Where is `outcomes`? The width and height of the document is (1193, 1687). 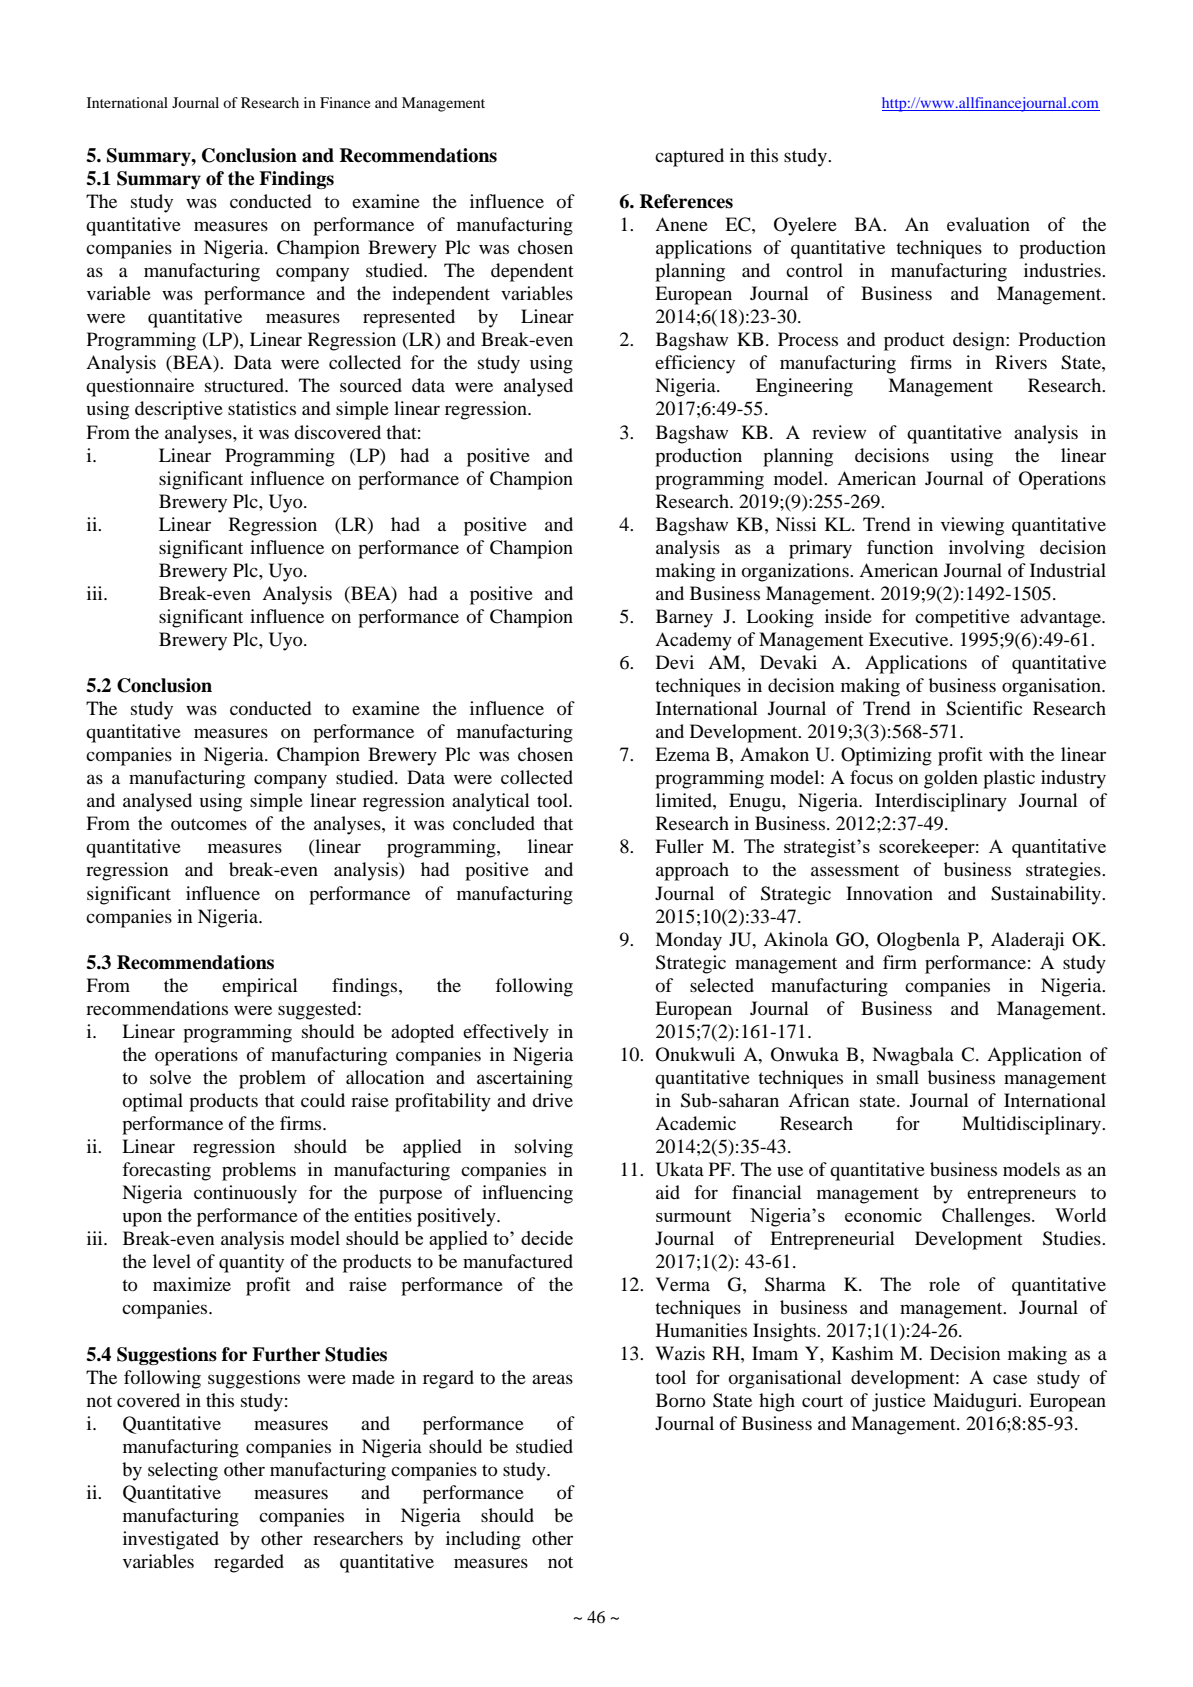
outcomes is located at coordinates (209, 824).
